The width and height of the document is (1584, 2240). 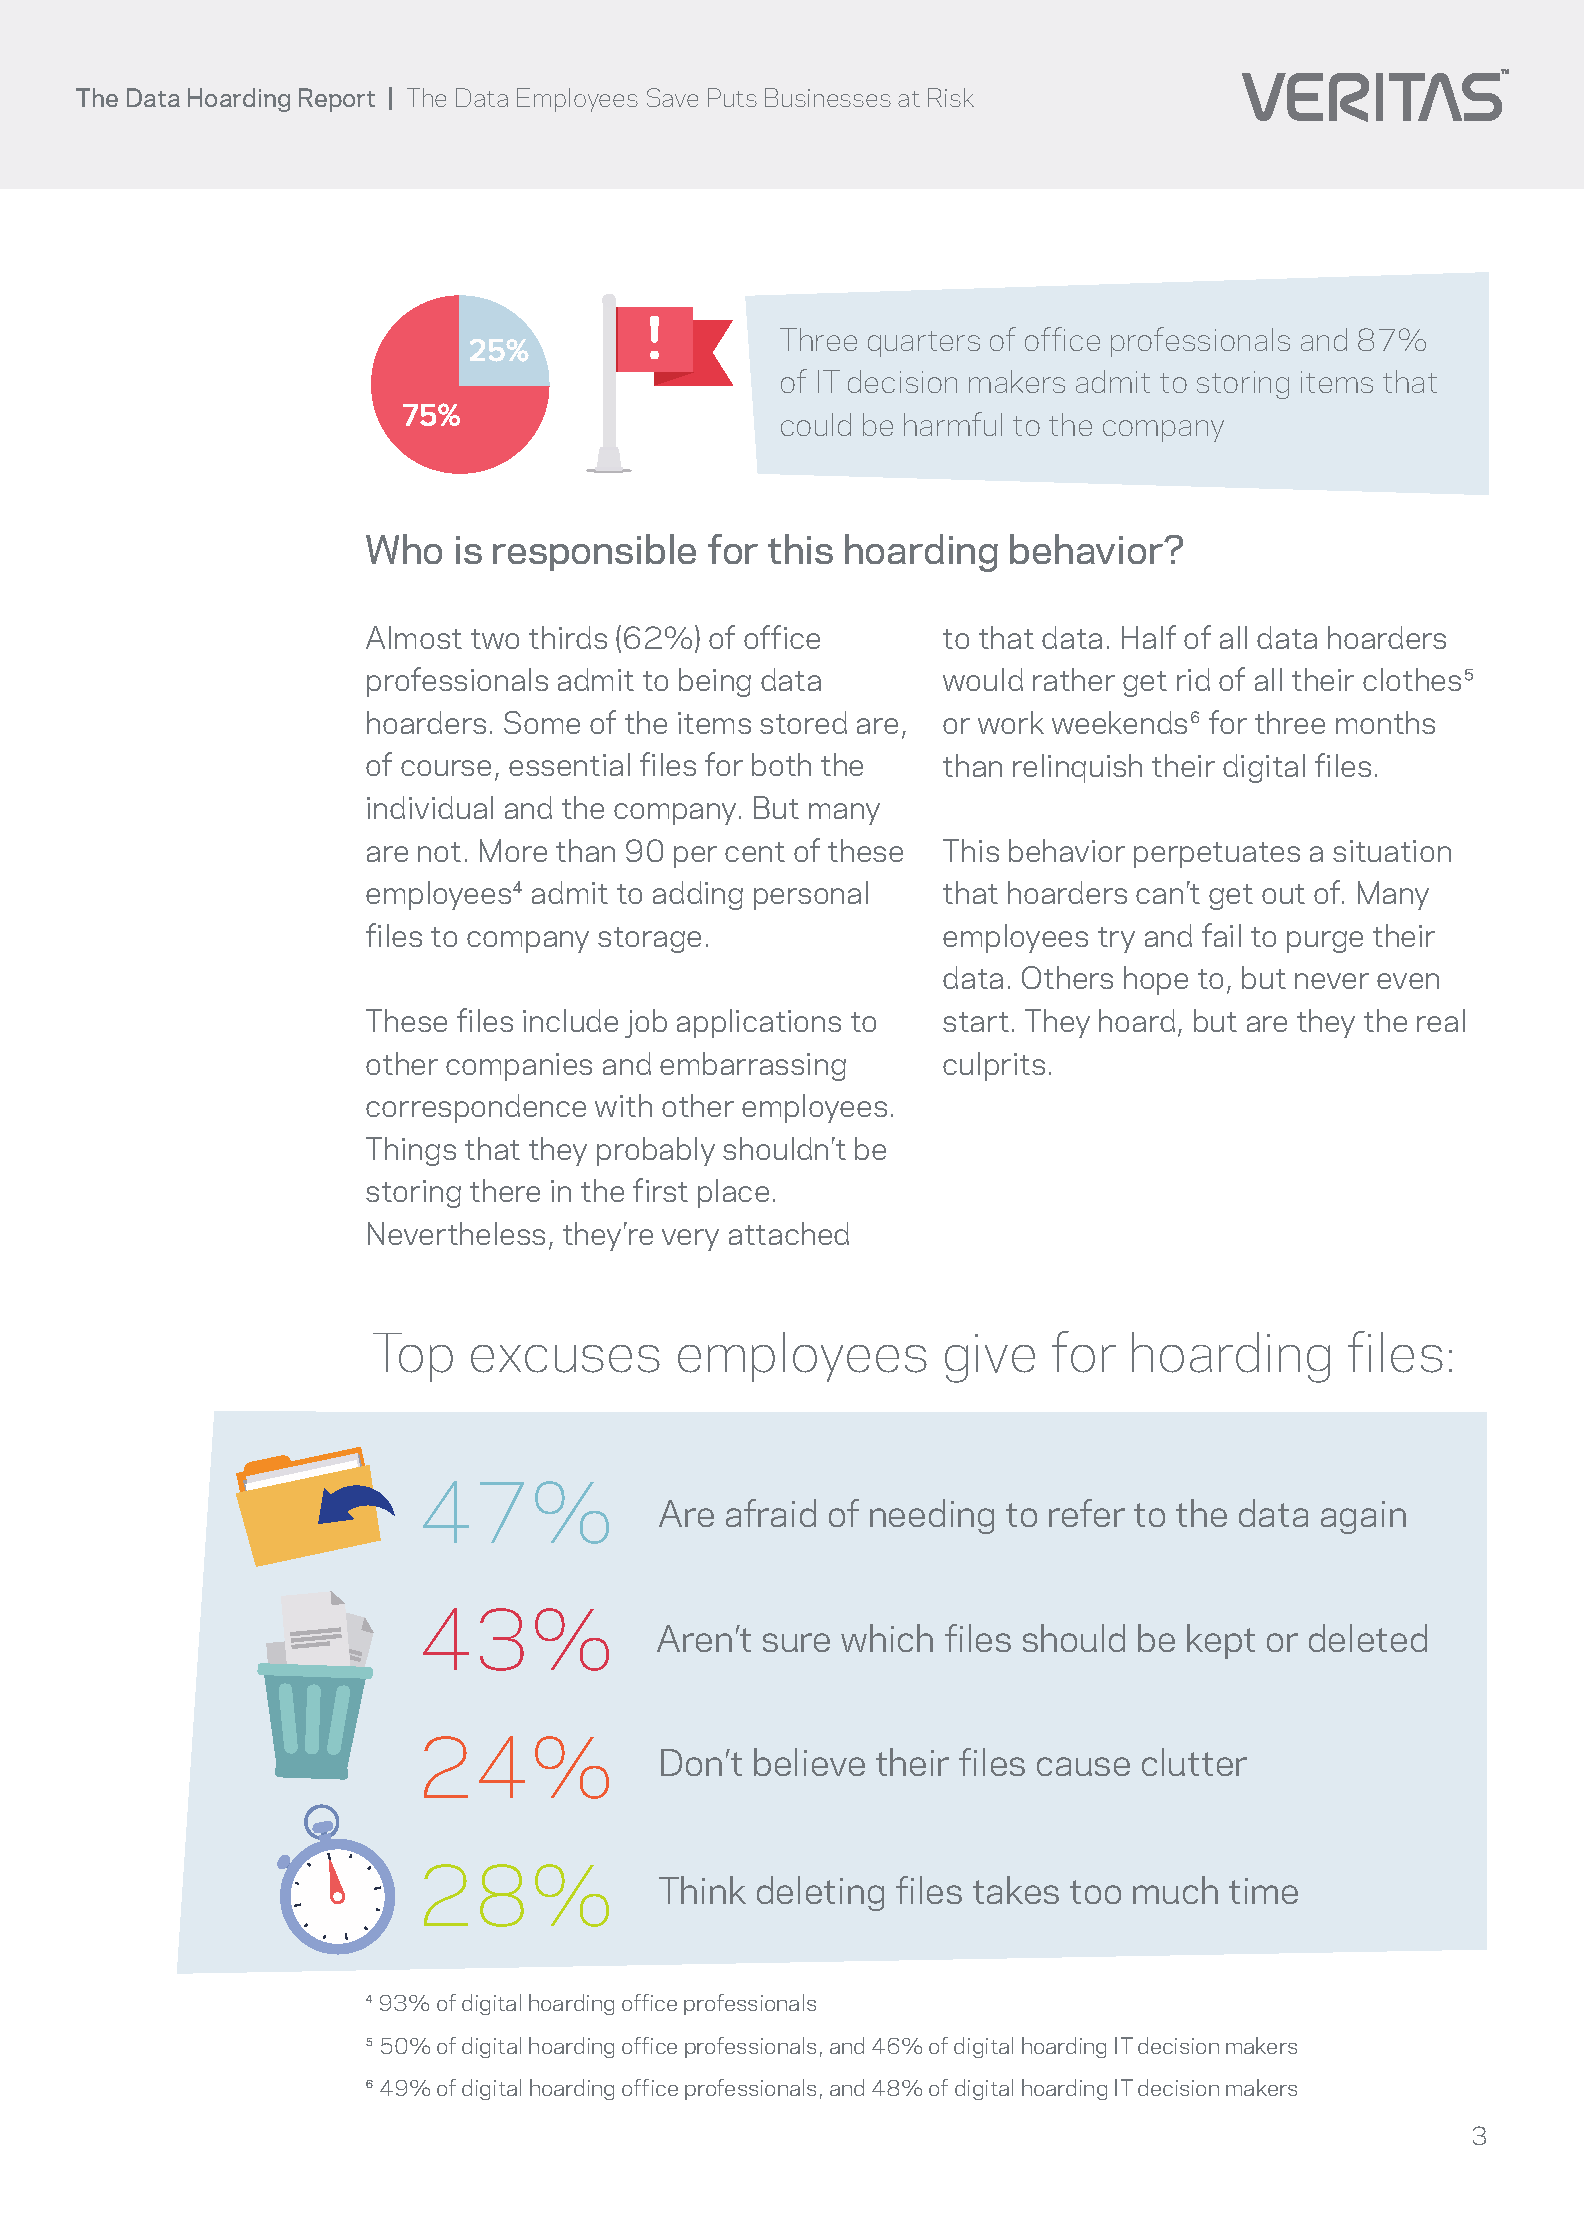 I want to click on companies, so click(x=519, y=1067).
